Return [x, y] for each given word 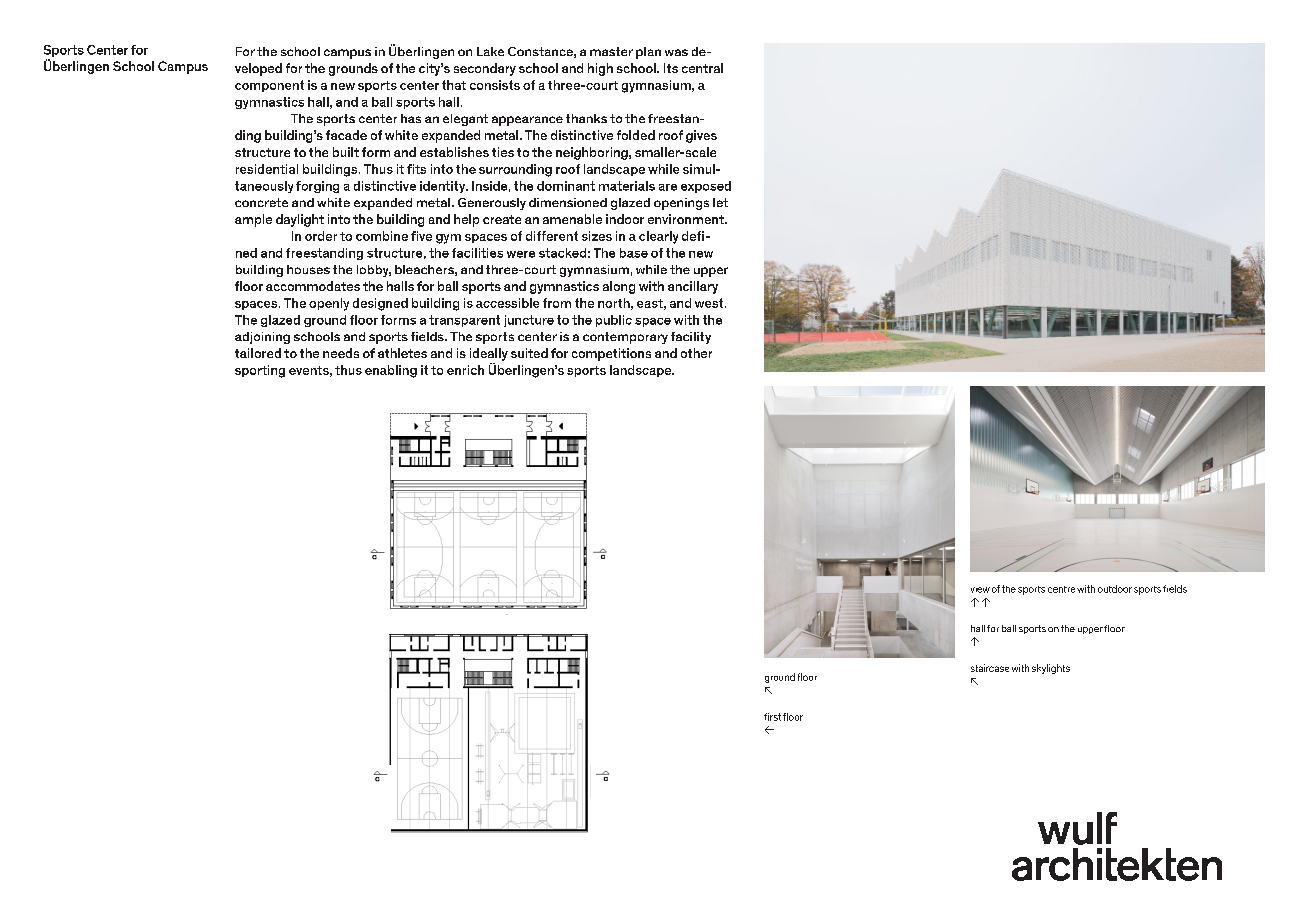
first [772, 717]
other [696, 353]
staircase [990, 668]
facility [691, 338]
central [702, 68]
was [676, 52]
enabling [391, 371]
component [269, 86]
